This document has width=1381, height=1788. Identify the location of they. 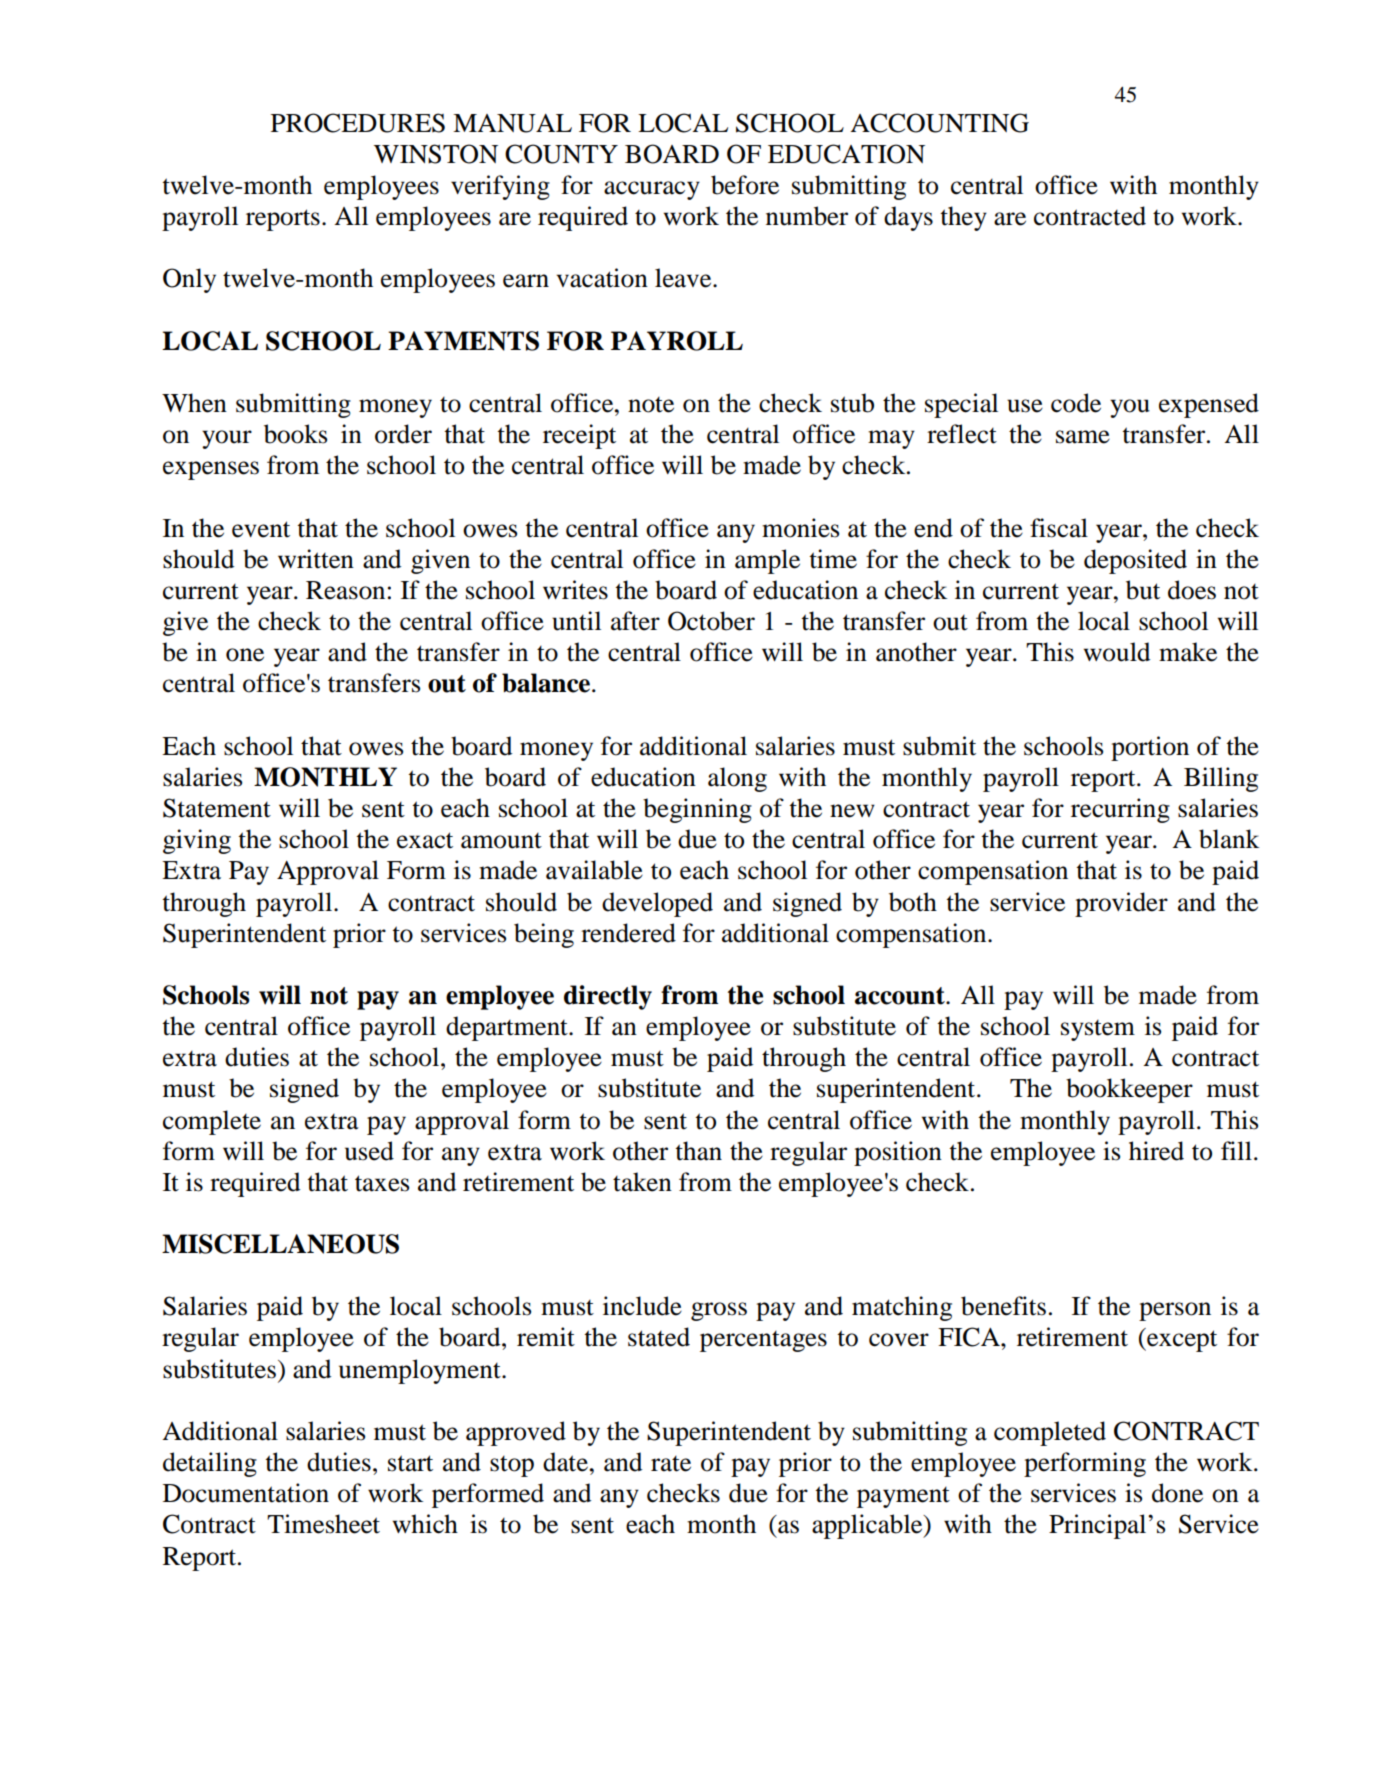
(963, 218).
